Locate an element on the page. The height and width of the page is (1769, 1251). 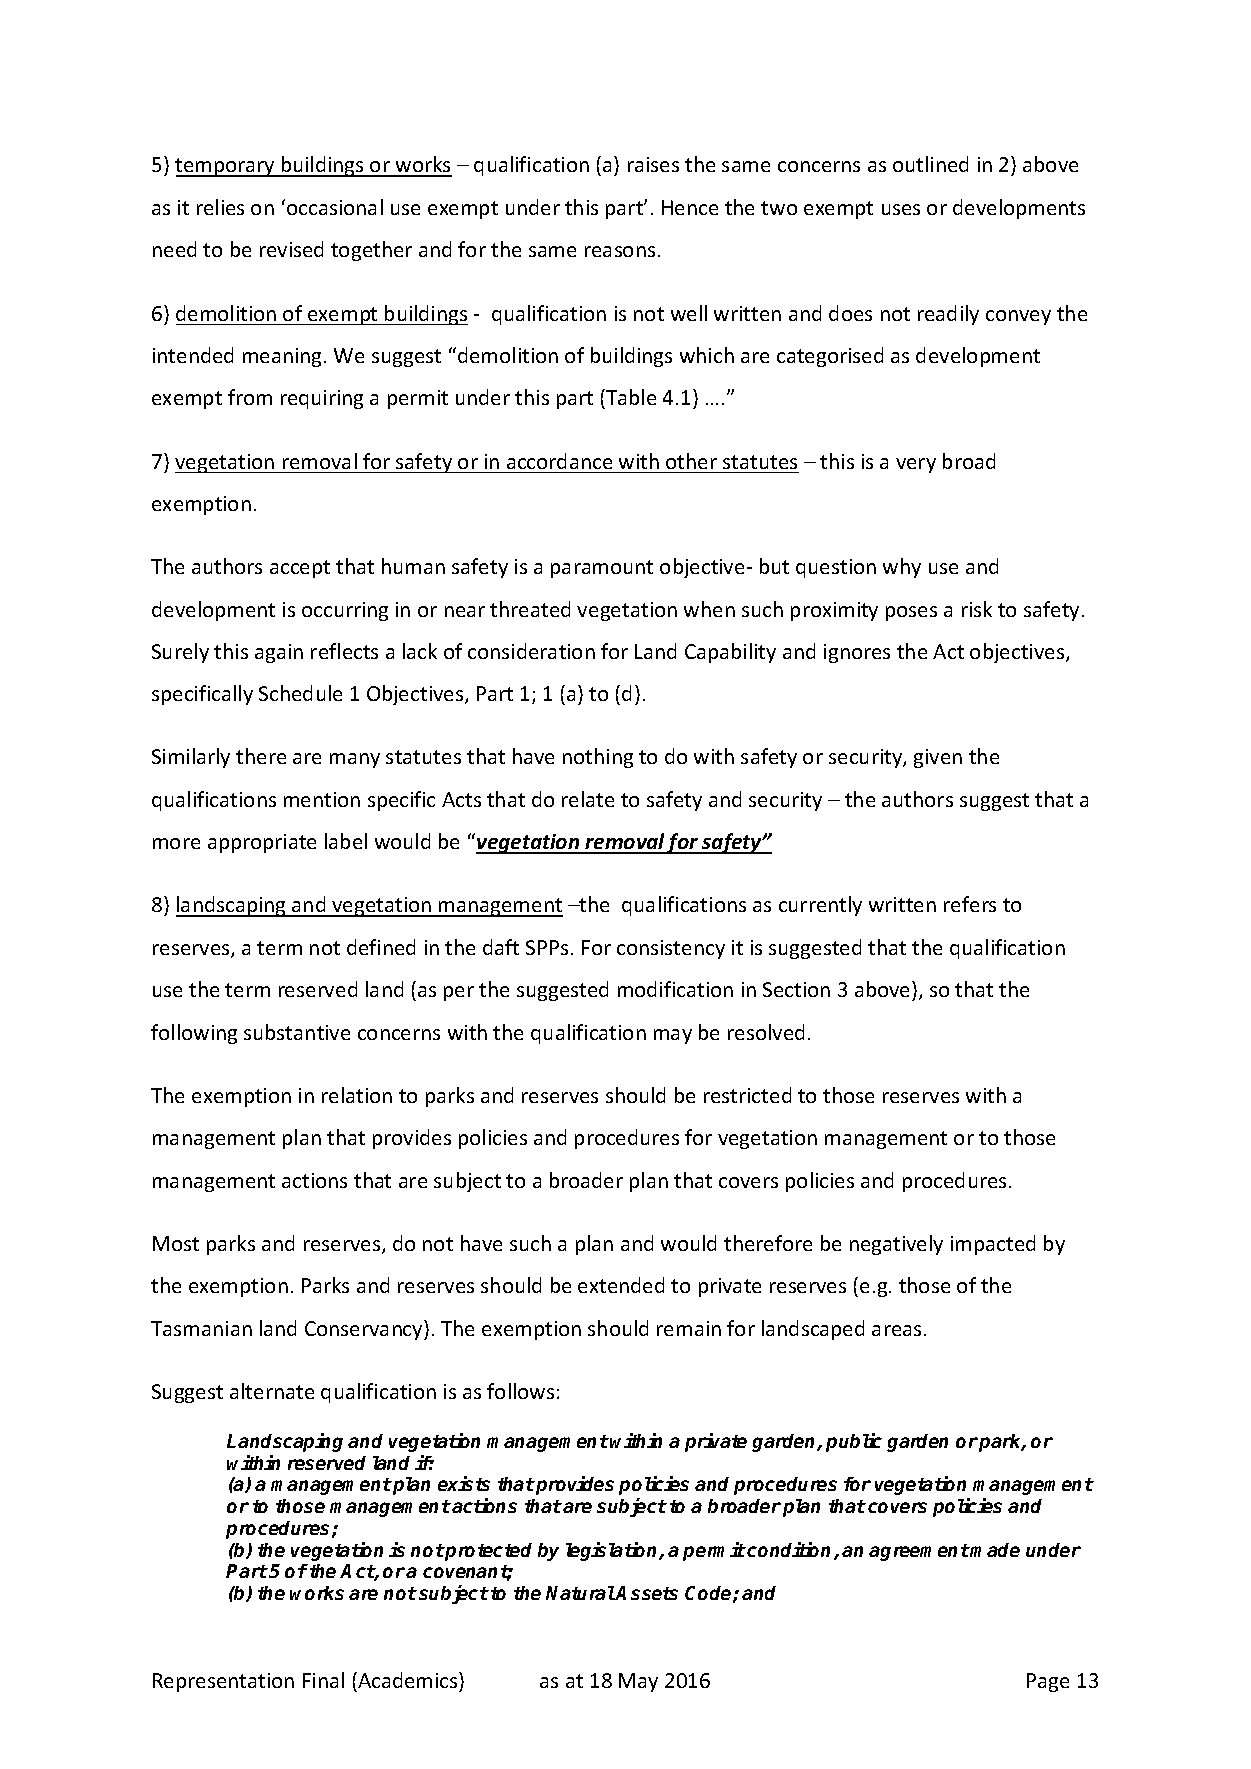
accept is located at coordinates (300, 569).
